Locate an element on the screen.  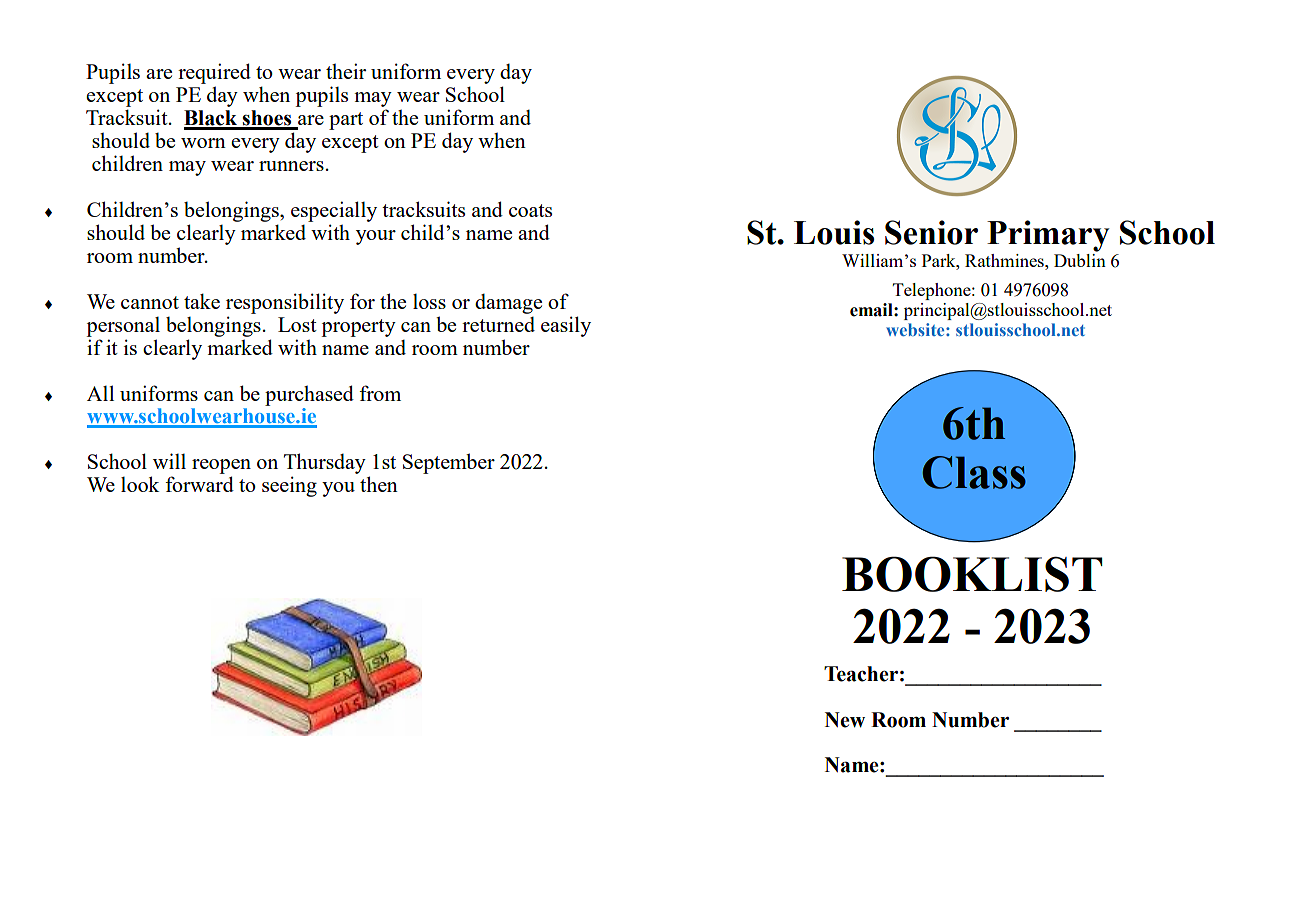
purchased is located at coordinates (309, 395).
